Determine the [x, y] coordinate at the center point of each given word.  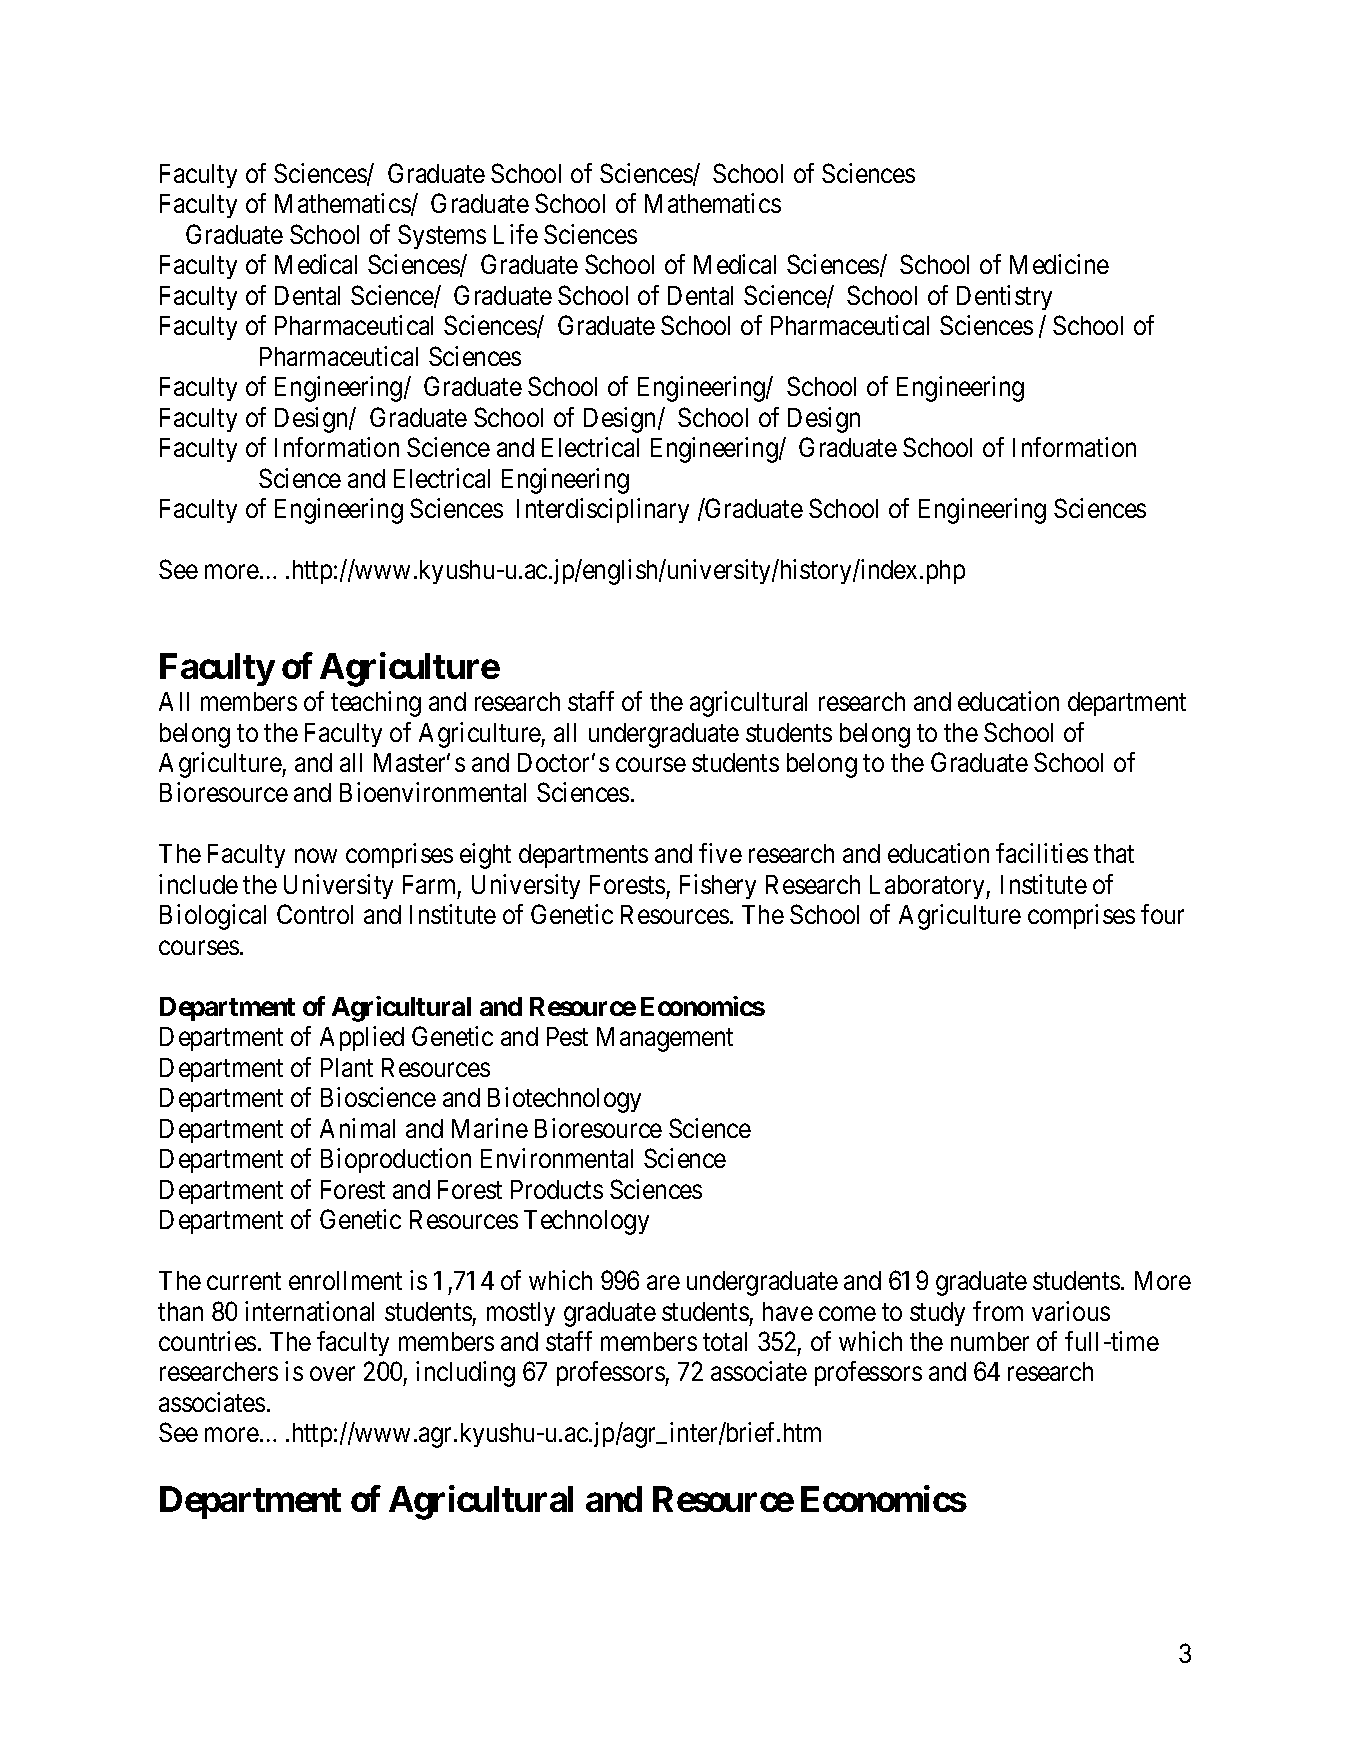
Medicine [1059, 264]
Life [516, 234]
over [332, 1374]
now [316, 856]
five [720, 853]
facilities [1042, 853]
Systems [442, 236]
